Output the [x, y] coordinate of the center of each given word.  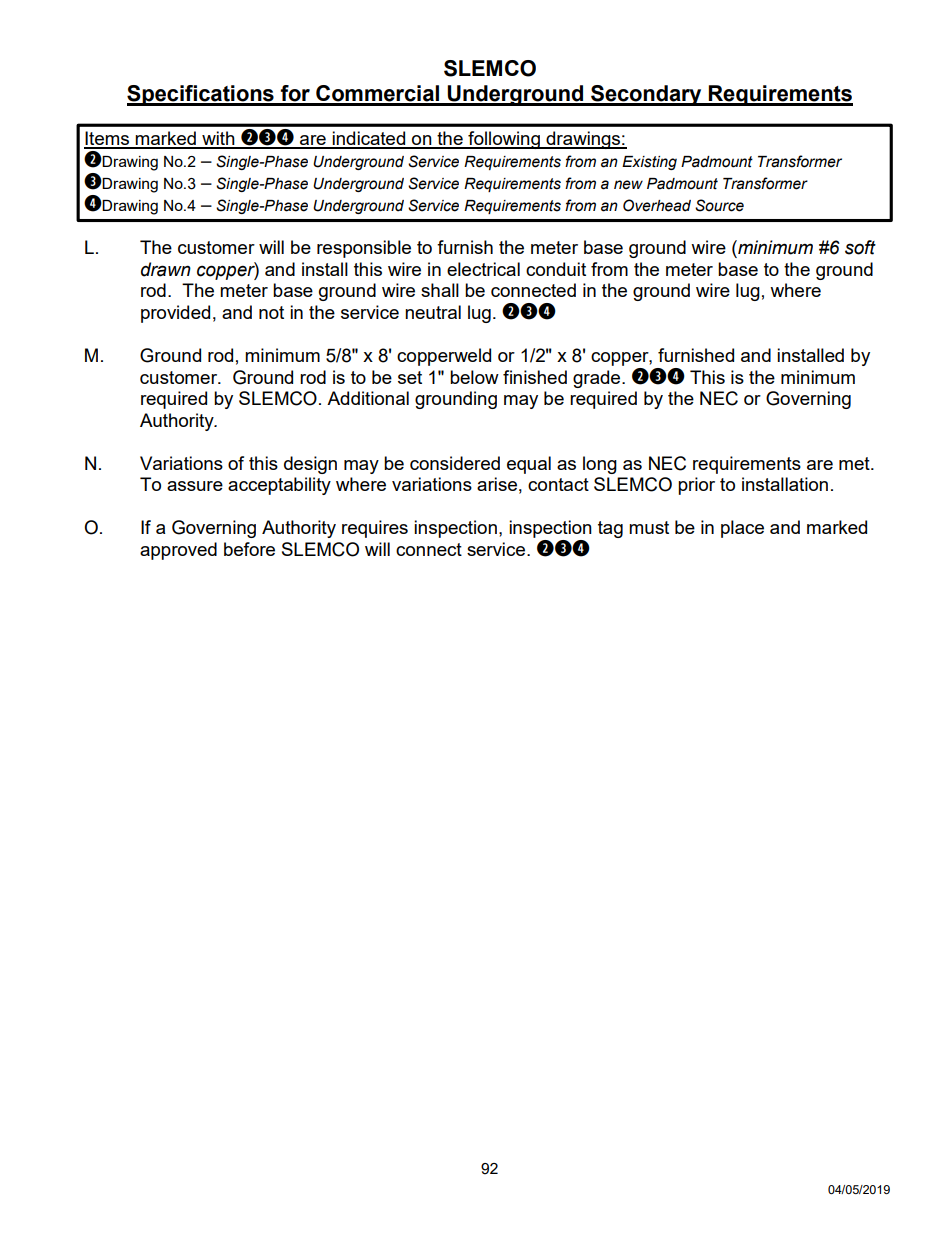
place [742, 529]
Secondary [646, 95]
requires [375, 529]
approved [178, 551]
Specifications [201, 95]
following [504, 140]
